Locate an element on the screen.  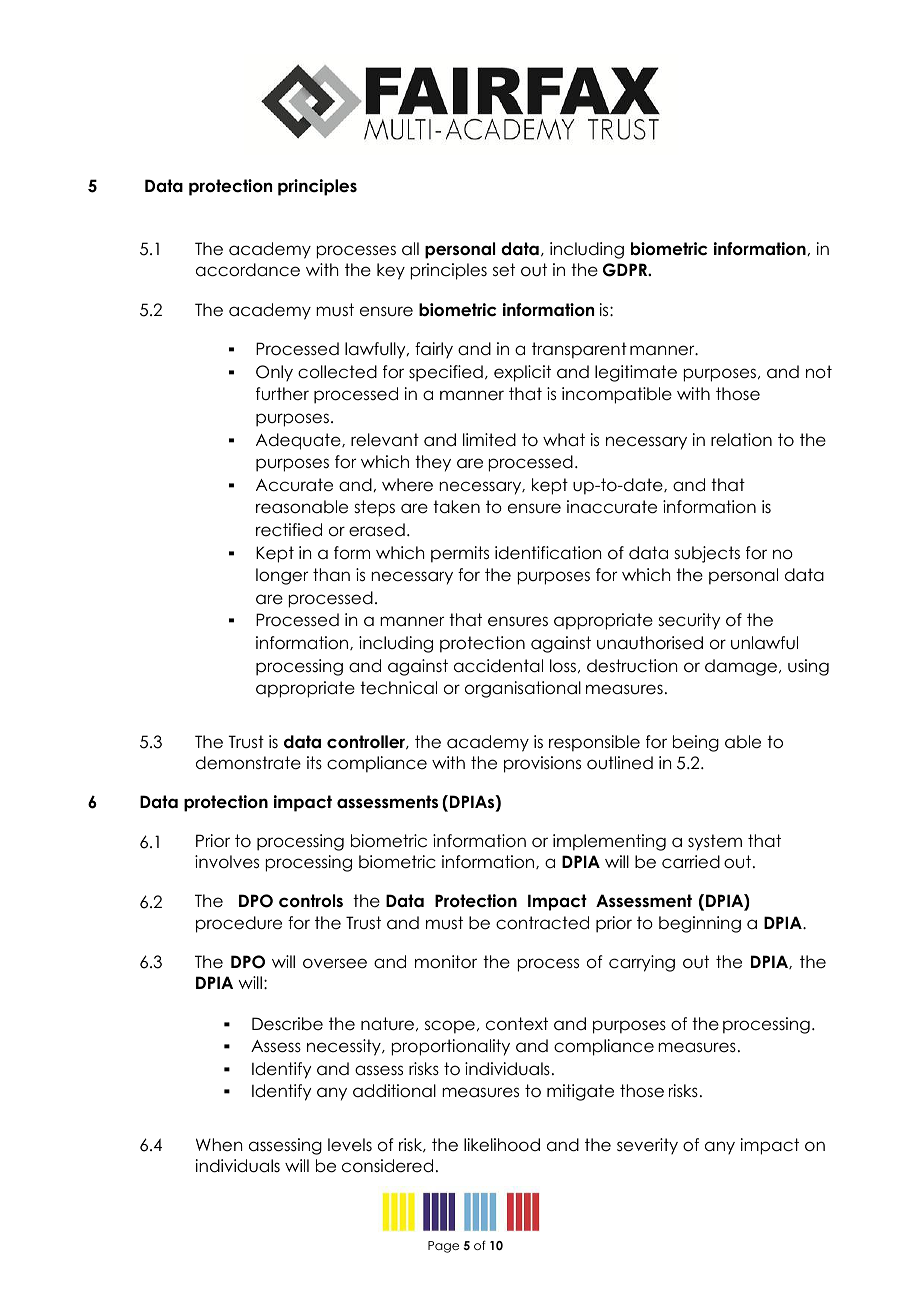
oversee is located at coordinates (335, 963).
